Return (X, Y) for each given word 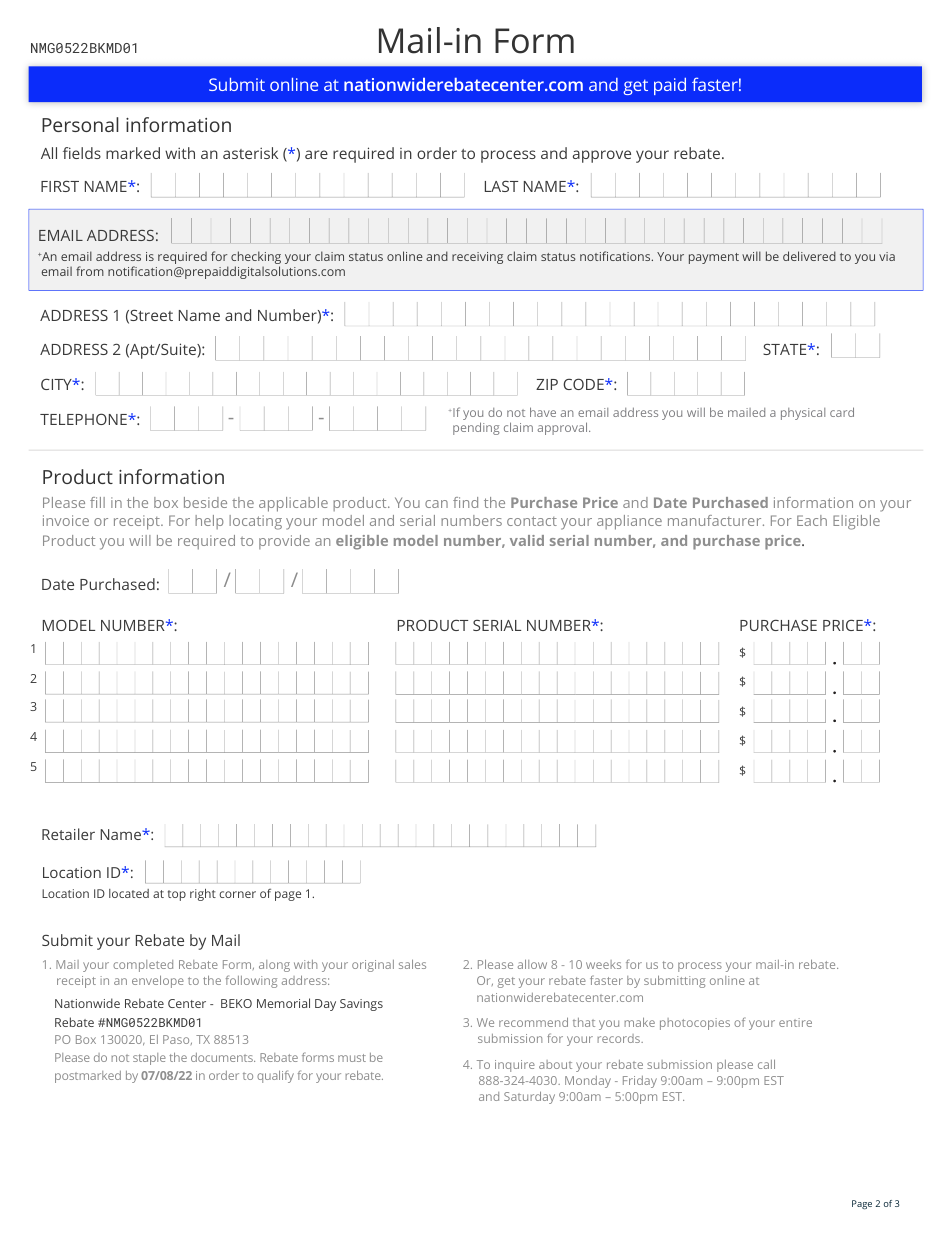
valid (527, 540)
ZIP (547, 384)
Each (812, 520)
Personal (80, 124)
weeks (603, 964)
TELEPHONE (84, 419)
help (209, 522)
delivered (809, 256)
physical (803, 414)
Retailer (68, 834)
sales (412, 964)
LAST (501, 186)
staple (149, 1059)
